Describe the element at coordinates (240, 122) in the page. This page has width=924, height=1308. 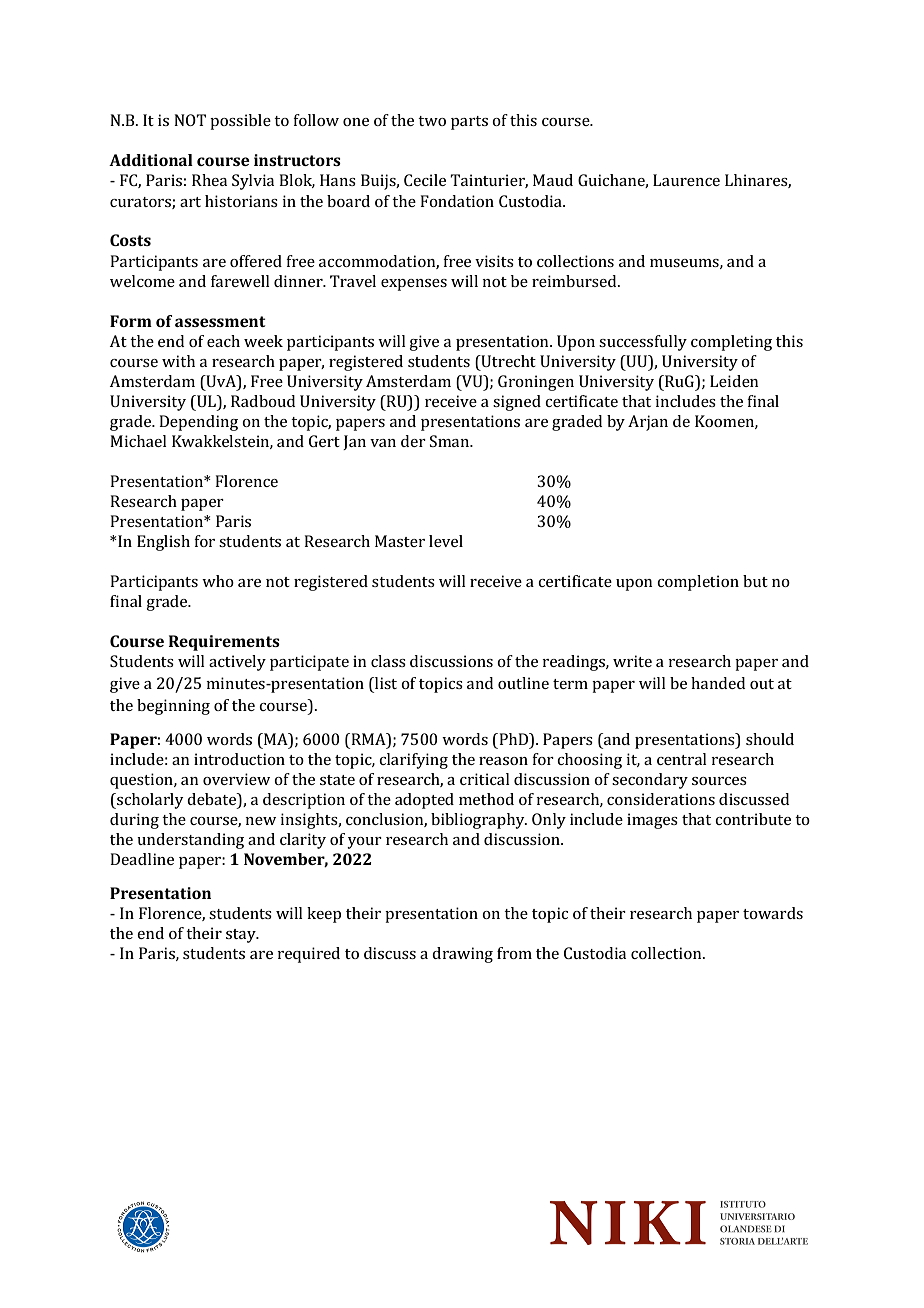
I see `possible` at that location.
